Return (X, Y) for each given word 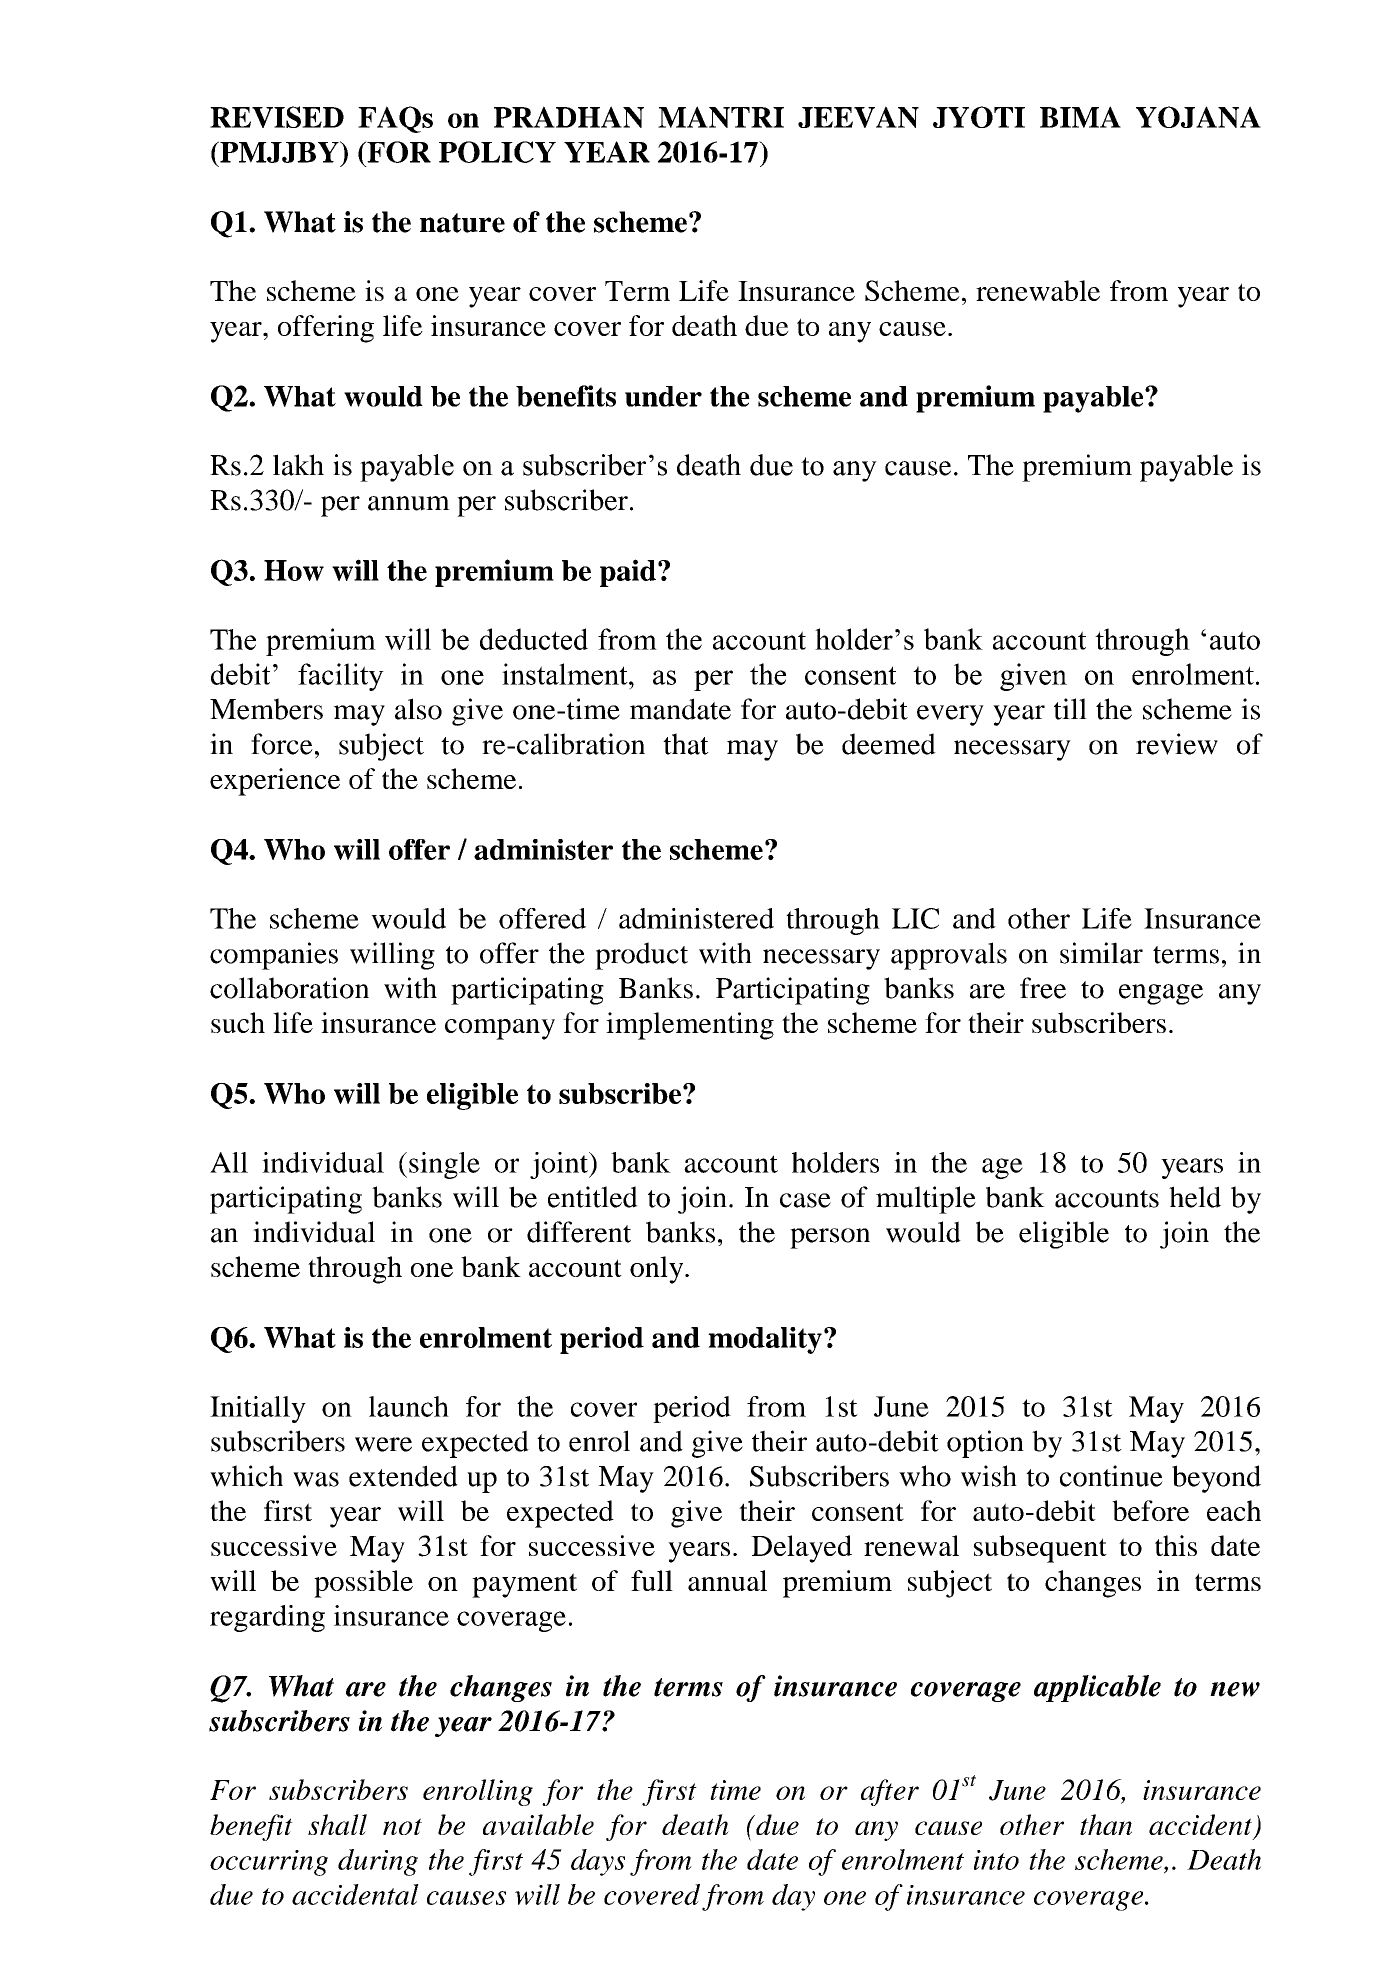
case (805, 1200)
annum (409, 503)
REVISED (277, 117)
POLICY (497, 152)
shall (337, 1824)
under (663, 396)
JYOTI (979, 117)
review (1177, 744)
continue (1111, 1476)
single (444, 1165)
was (316, 1479)
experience (275, 782)
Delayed (801, 1549)
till (1070, 709)
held (1195, 1197)
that (686, 744)
